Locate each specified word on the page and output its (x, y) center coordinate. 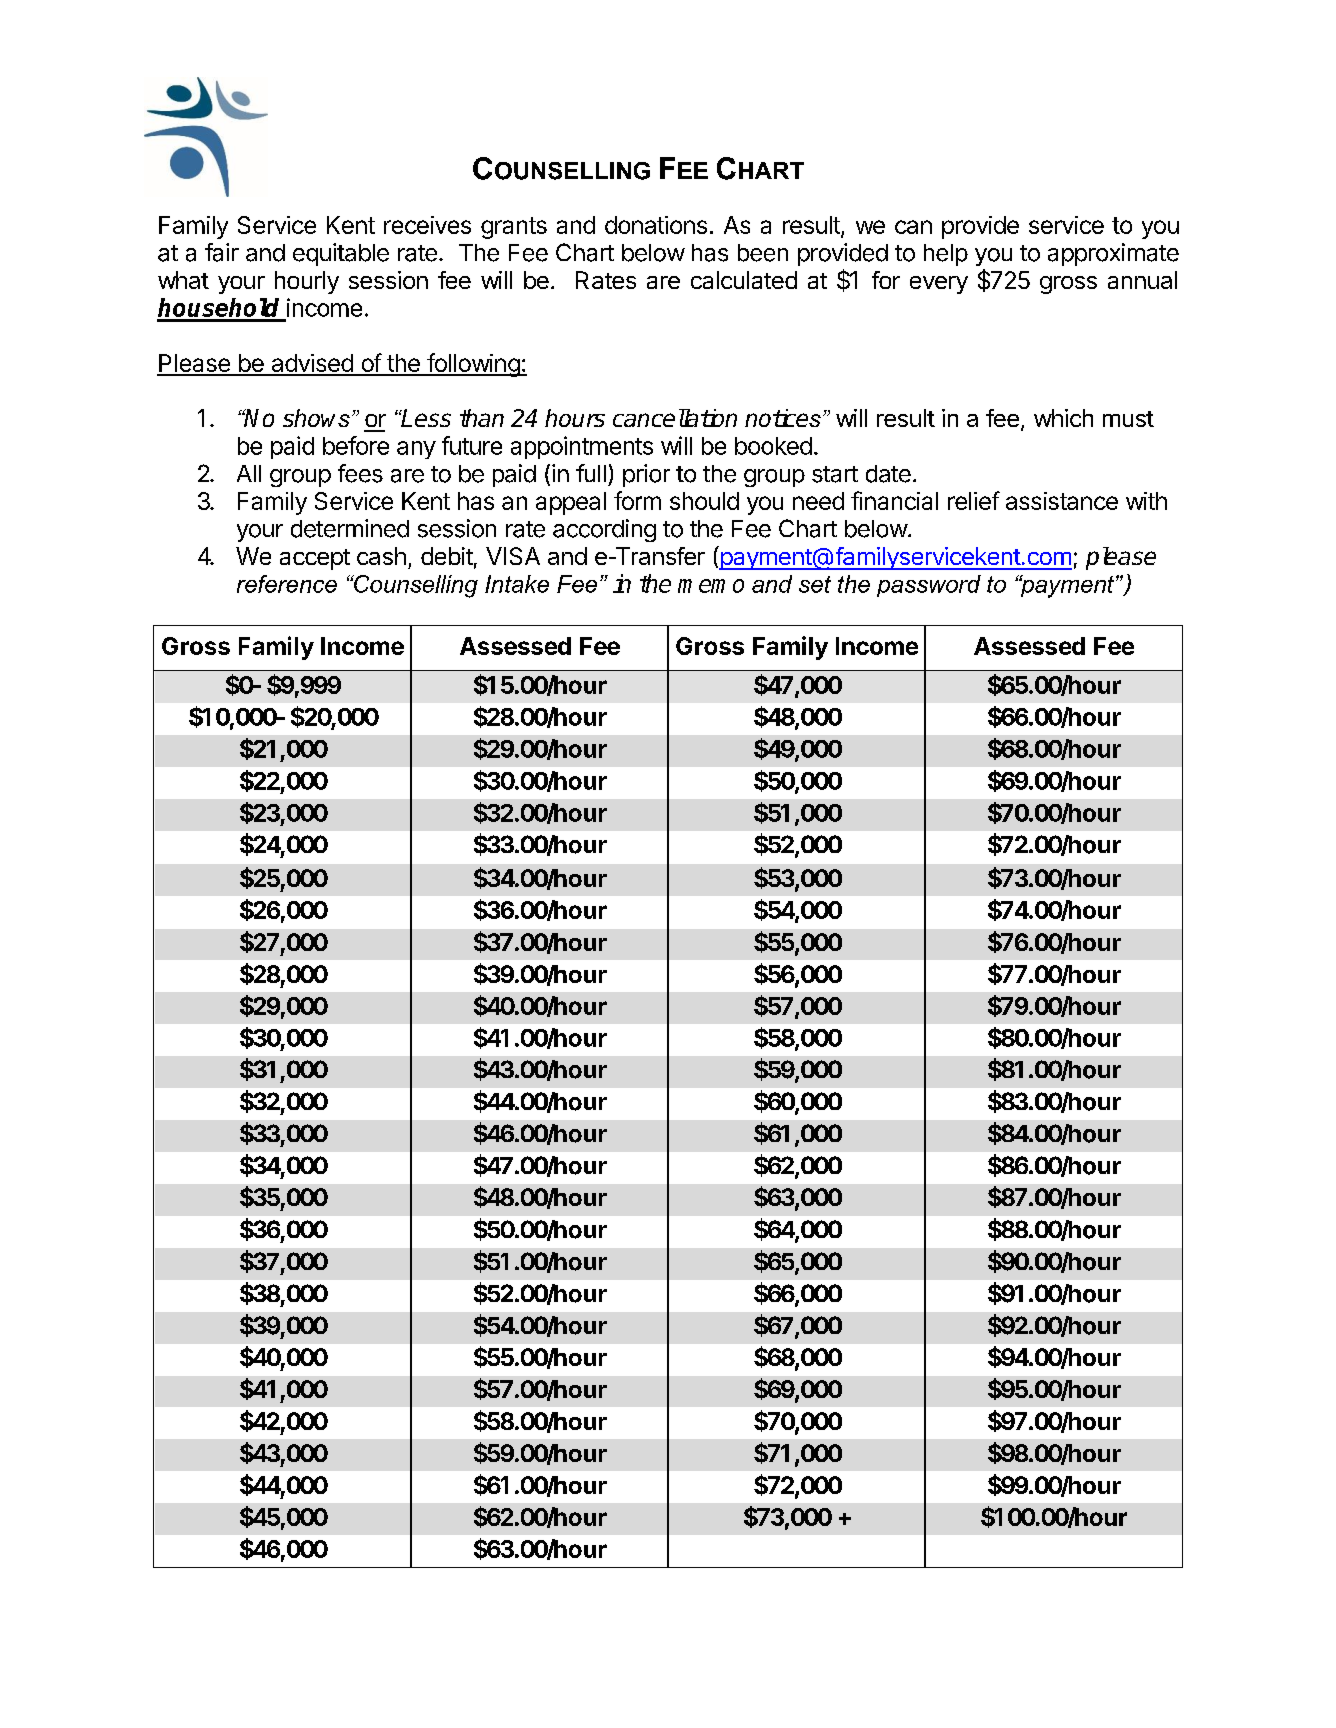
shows (316, 418)
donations (656, 225)
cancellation (675, 418)
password (929, 586)
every (939, 285)
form (637, 500)
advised (312, 364)
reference (287, 584)
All (249, 473)
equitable (341, 254)
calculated (744, 280)
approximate (1113, 254)
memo (711, 586)
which (1063, 418)
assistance (1062, 501)
